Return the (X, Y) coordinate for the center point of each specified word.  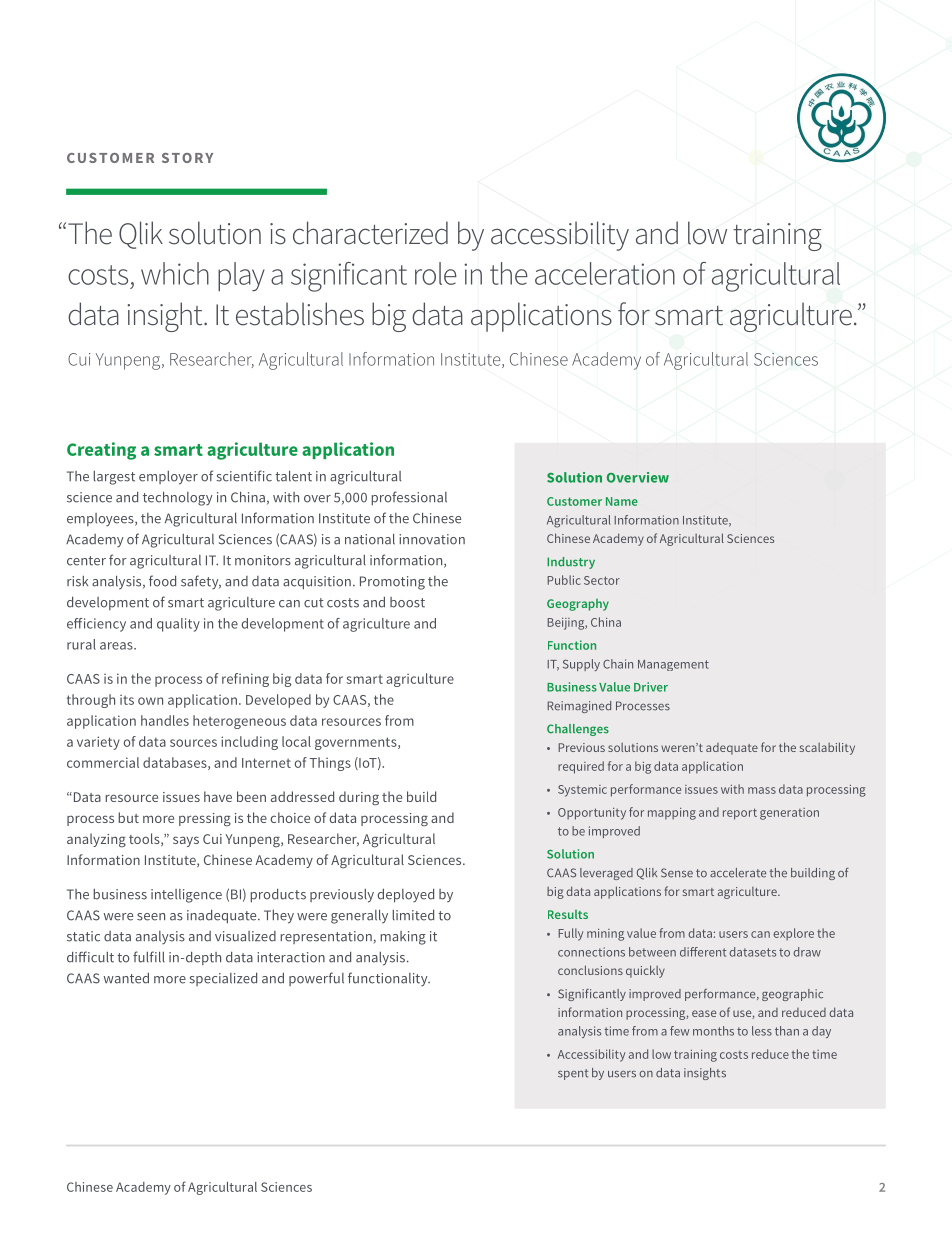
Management (673, 665)
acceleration (605, 273)
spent (573, 1074)
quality (178, 625)
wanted (126, 978)
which (175, 273)
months (713, 1031)
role (436, 273)
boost (407, 602)
